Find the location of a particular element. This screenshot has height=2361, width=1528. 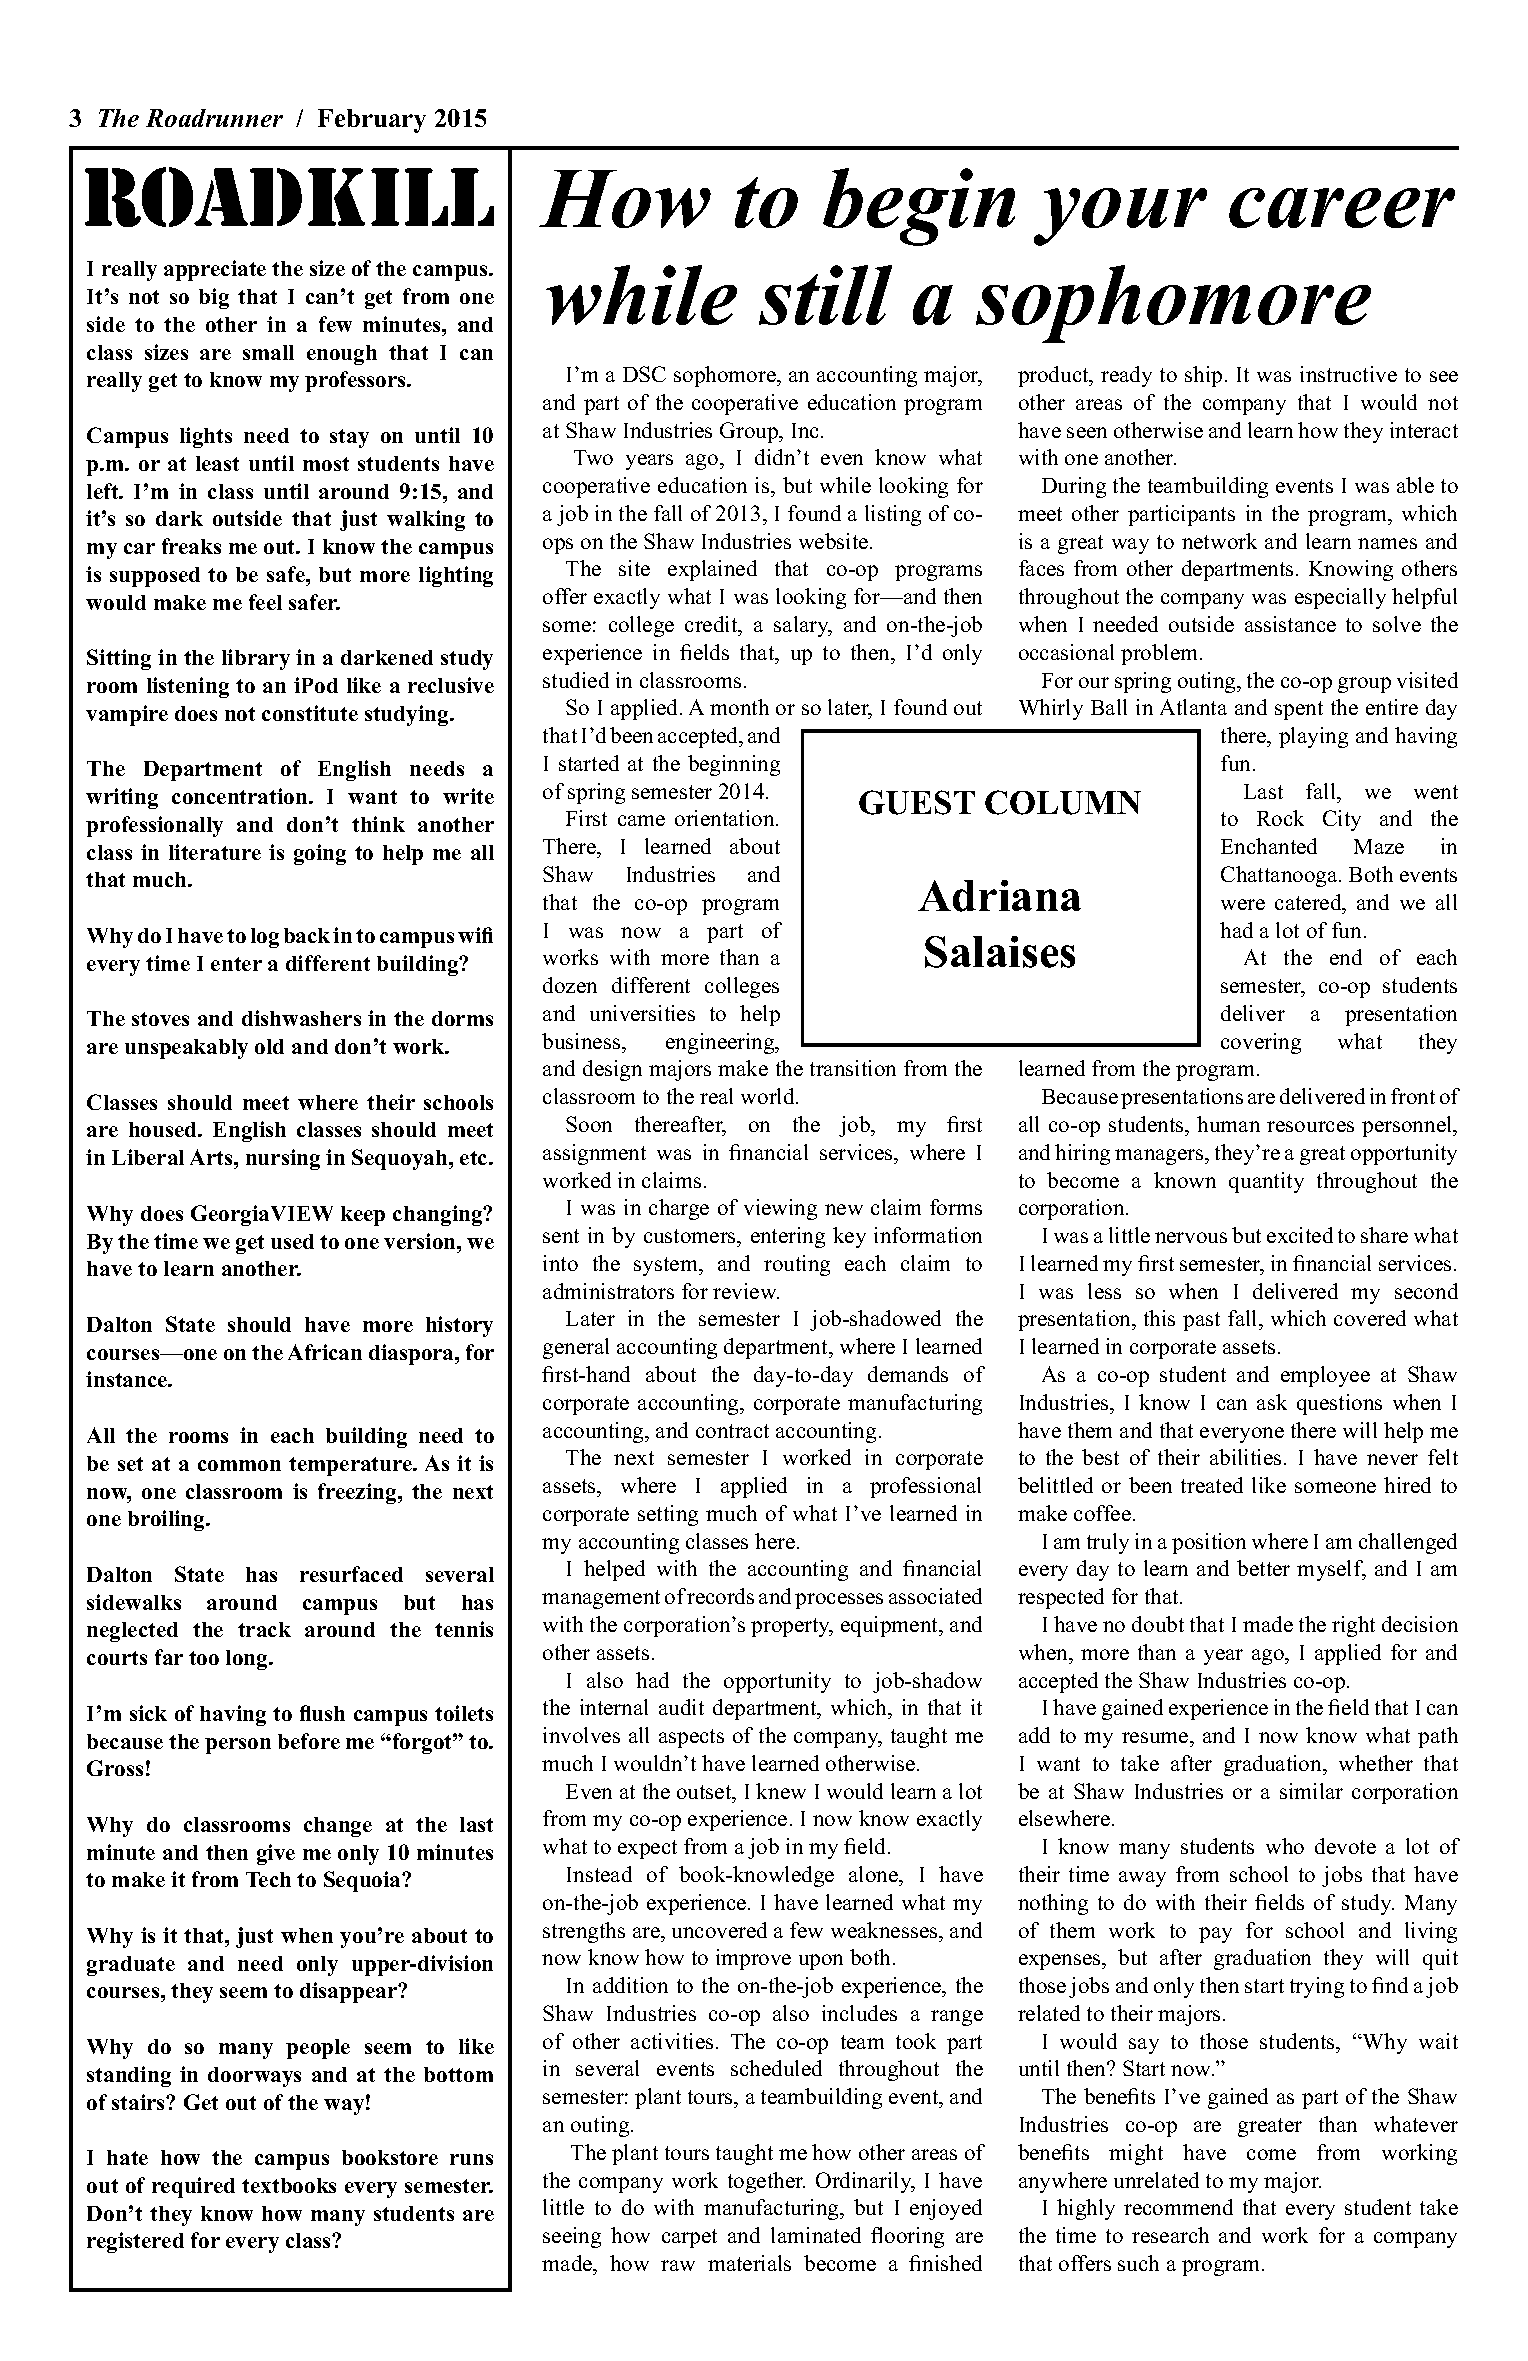

required is located at coordinates (193, 2187).
